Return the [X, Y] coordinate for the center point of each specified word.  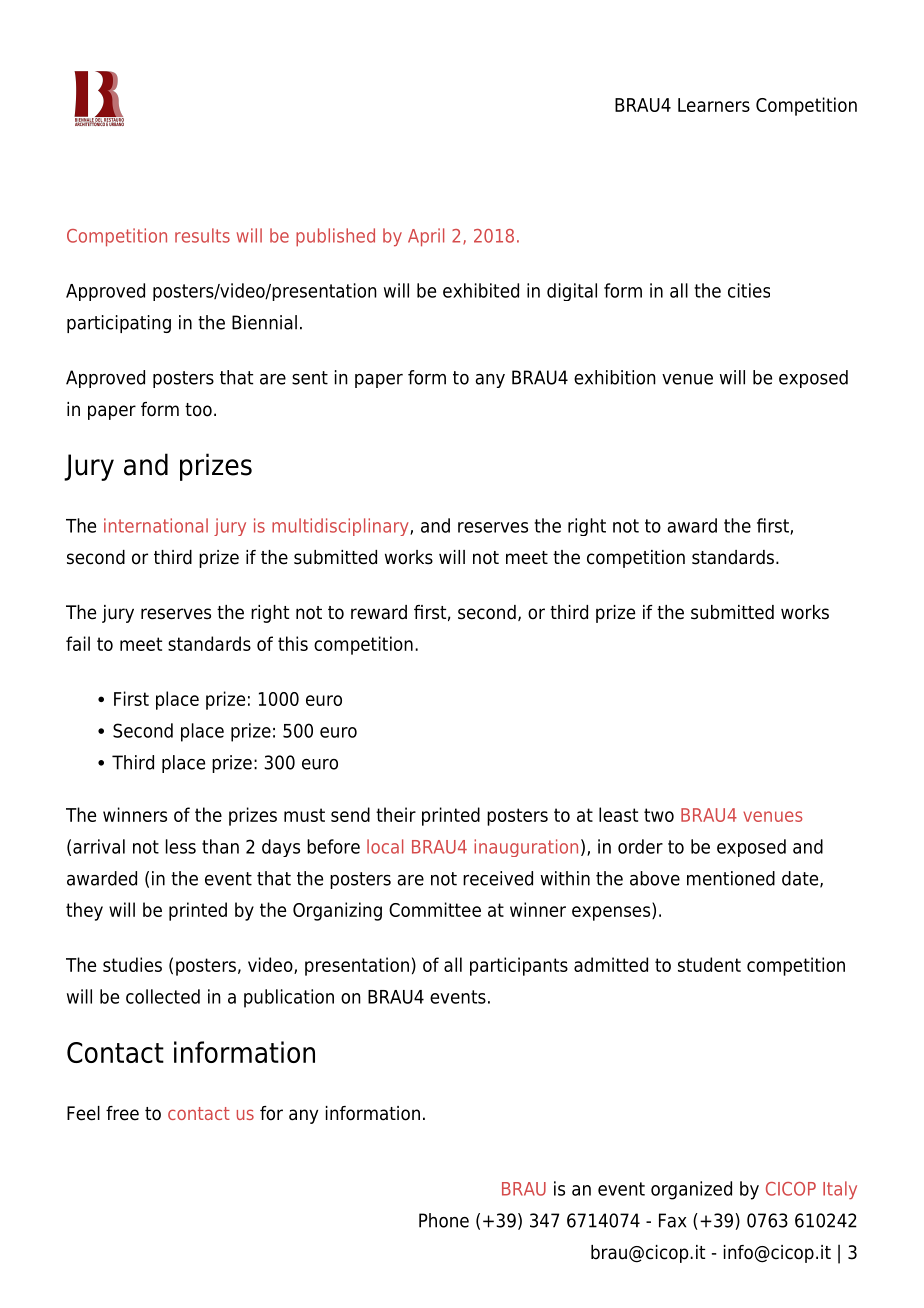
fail [78, 643]
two [659, 815]
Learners [714, 105]
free [122, 1113]
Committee [435, 909]
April [426, 237]
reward [379, 612]
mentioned [731, 878]
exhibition [615, 377]
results [202, 235]
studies [132, 964]
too [198, 410]
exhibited [481, 290]
